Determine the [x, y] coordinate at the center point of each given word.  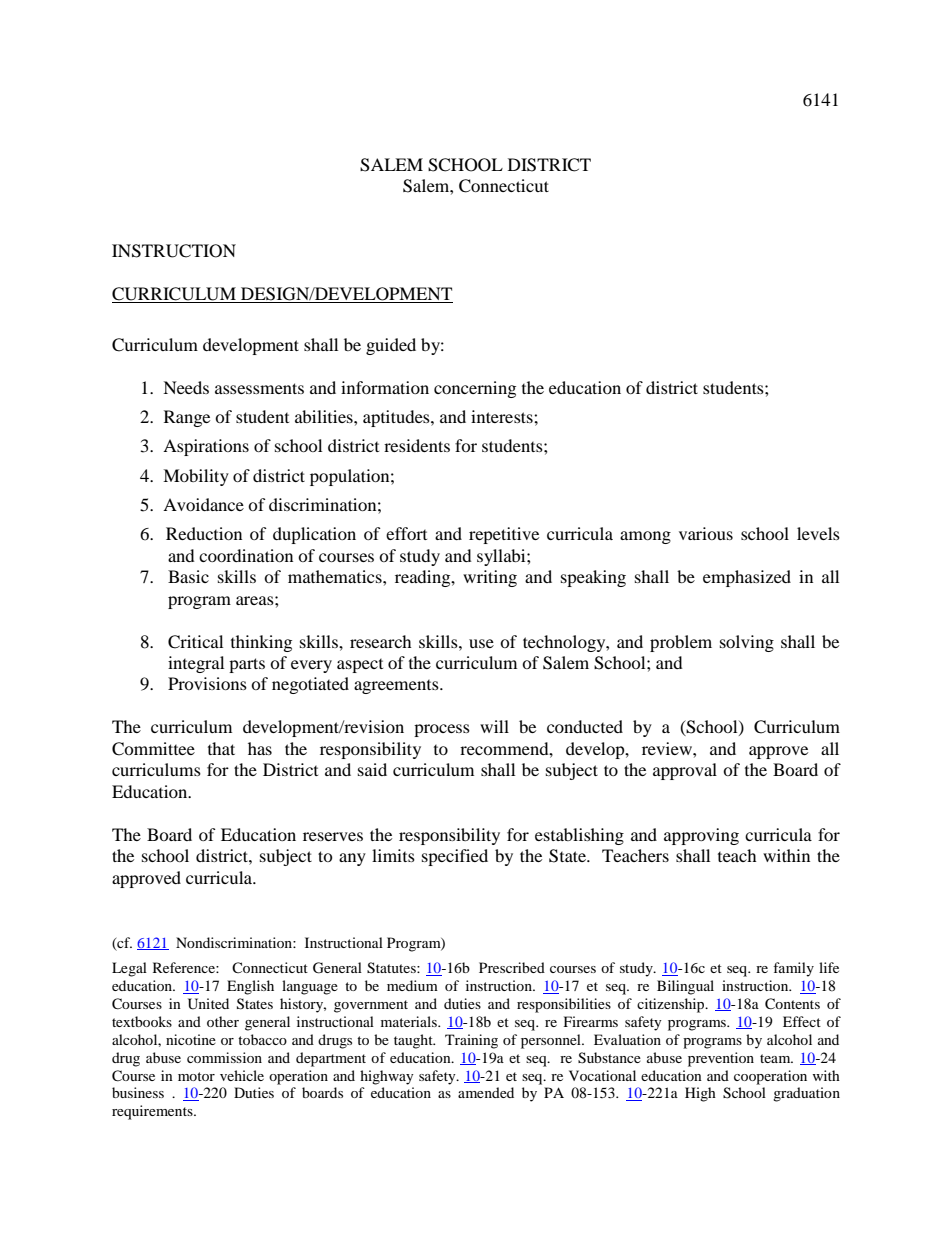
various [706, 533]
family [793, 969]
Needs [186, 387]
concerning [475, 389]
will [494, 726]
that [221, 748]
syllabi [502, 557]
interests [503, 416]
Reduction [204, 533]
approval [685, 771]
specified [455, 857]
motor [196, 1076]
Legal [129, 969]
